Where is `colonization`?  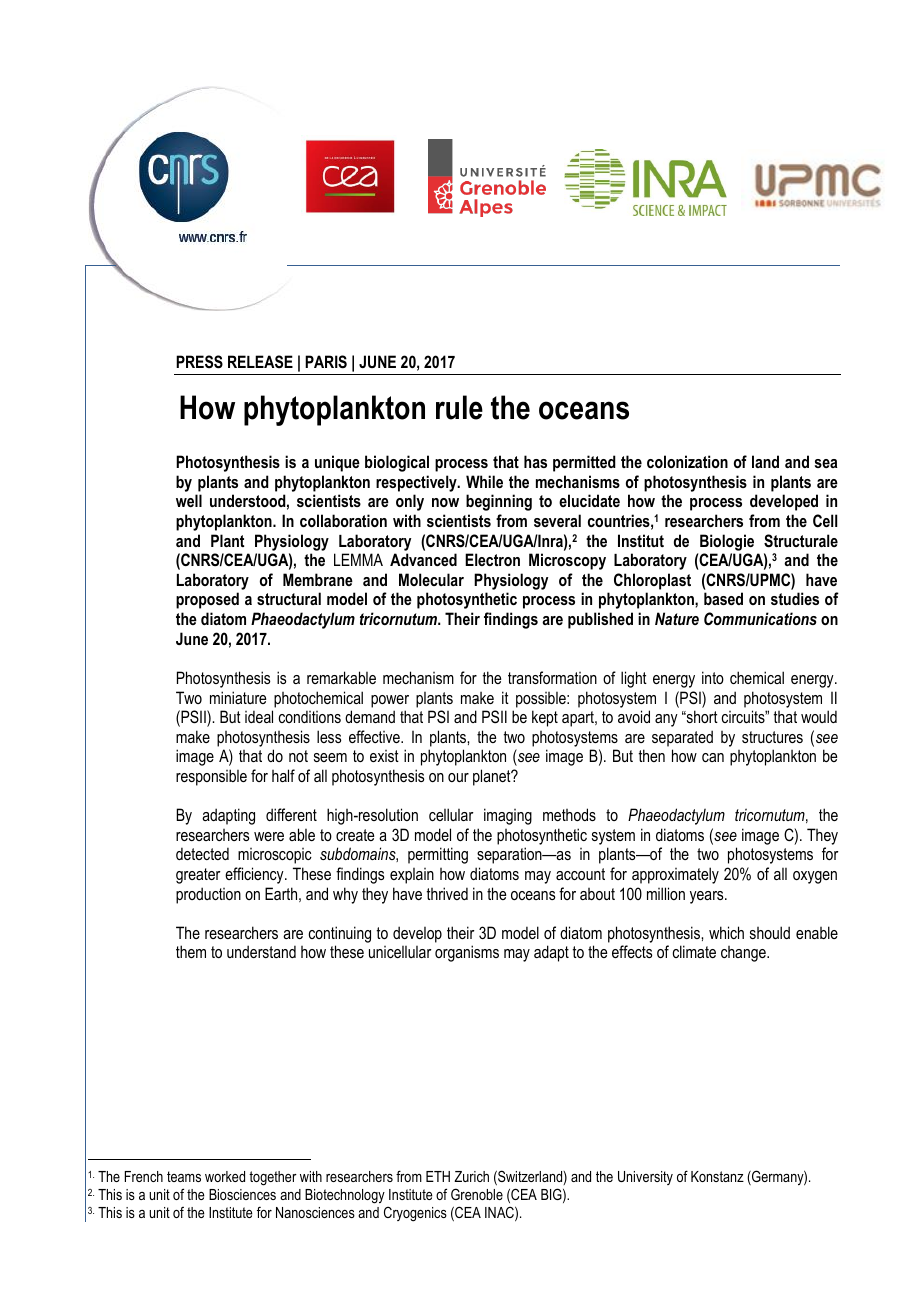 colonization is located at coordinates (687, 461).
